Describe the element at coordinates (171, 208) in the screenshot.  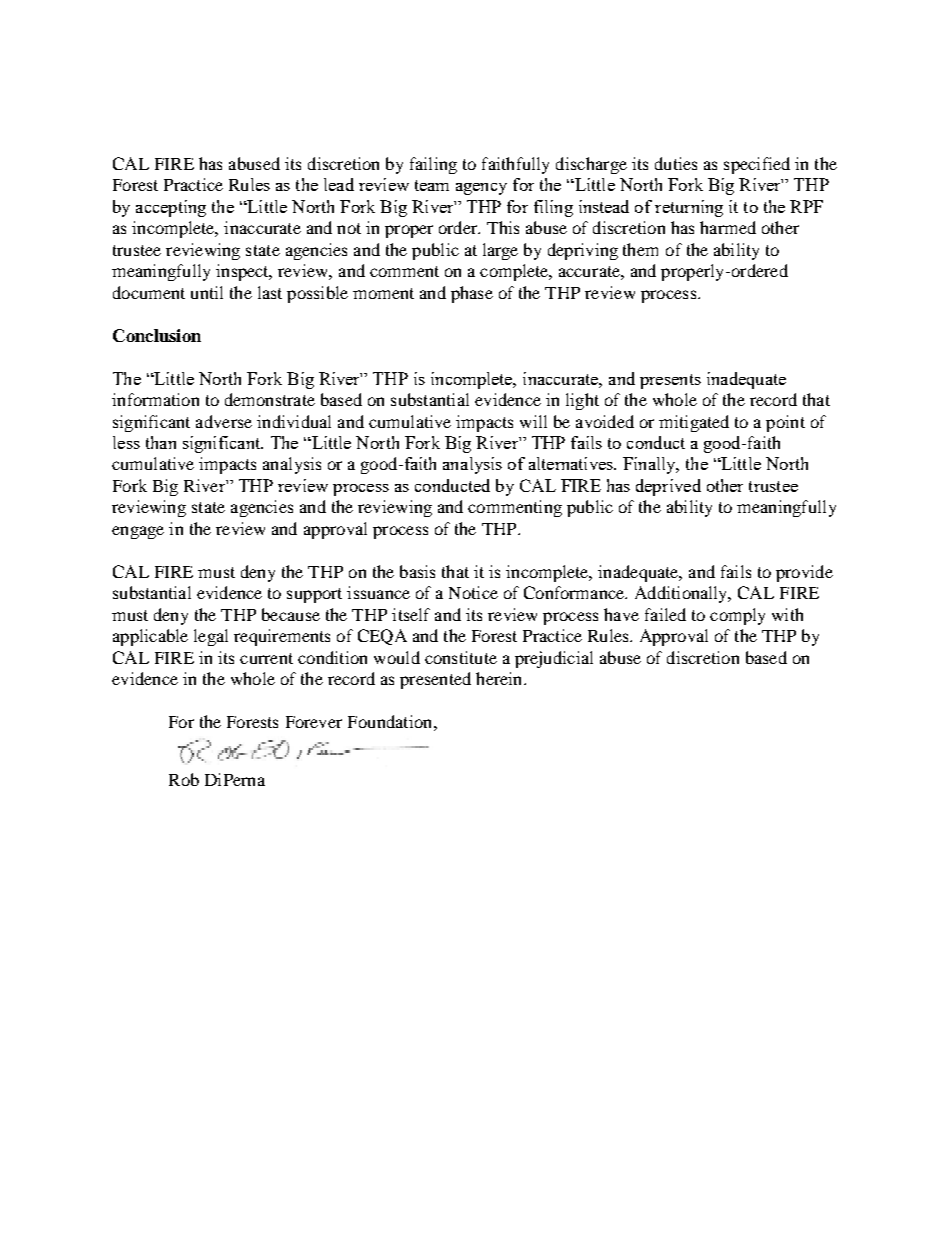
I see `accepting` at that location.
